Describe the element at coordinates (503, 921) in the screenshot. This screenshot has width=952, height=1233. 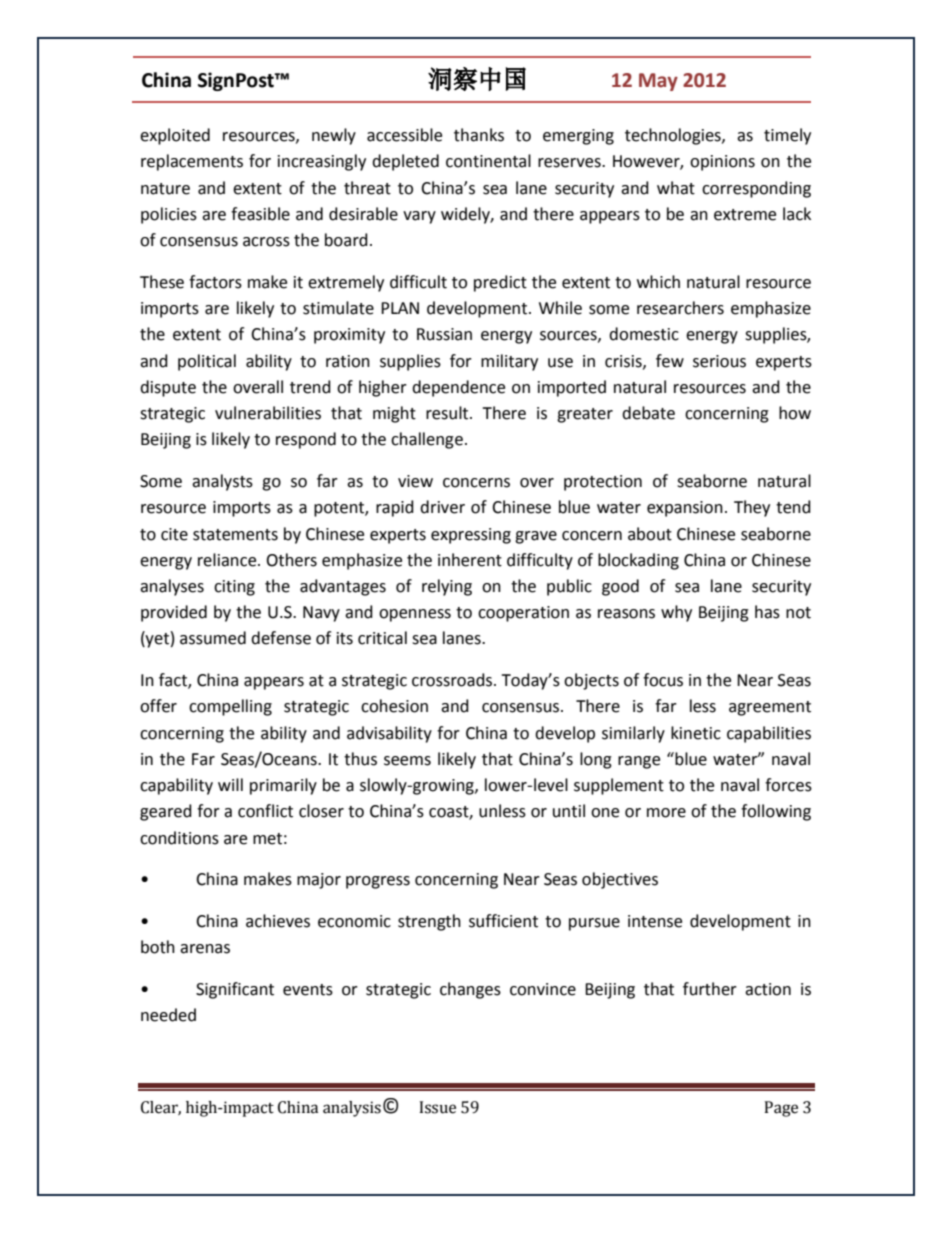
I see `sufficient` at that location.
